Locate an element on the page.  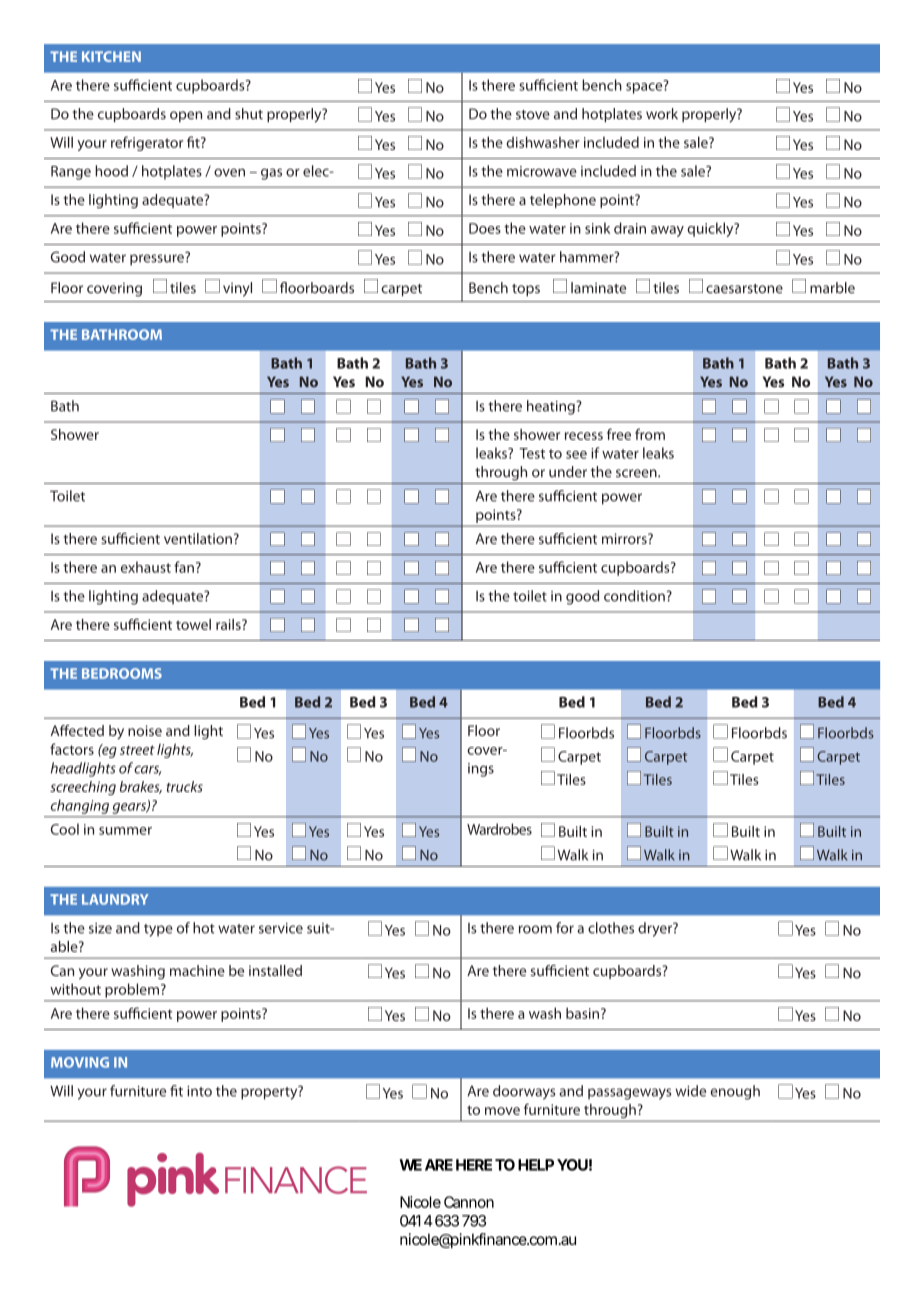
service is located at coordinates (281, 928).
